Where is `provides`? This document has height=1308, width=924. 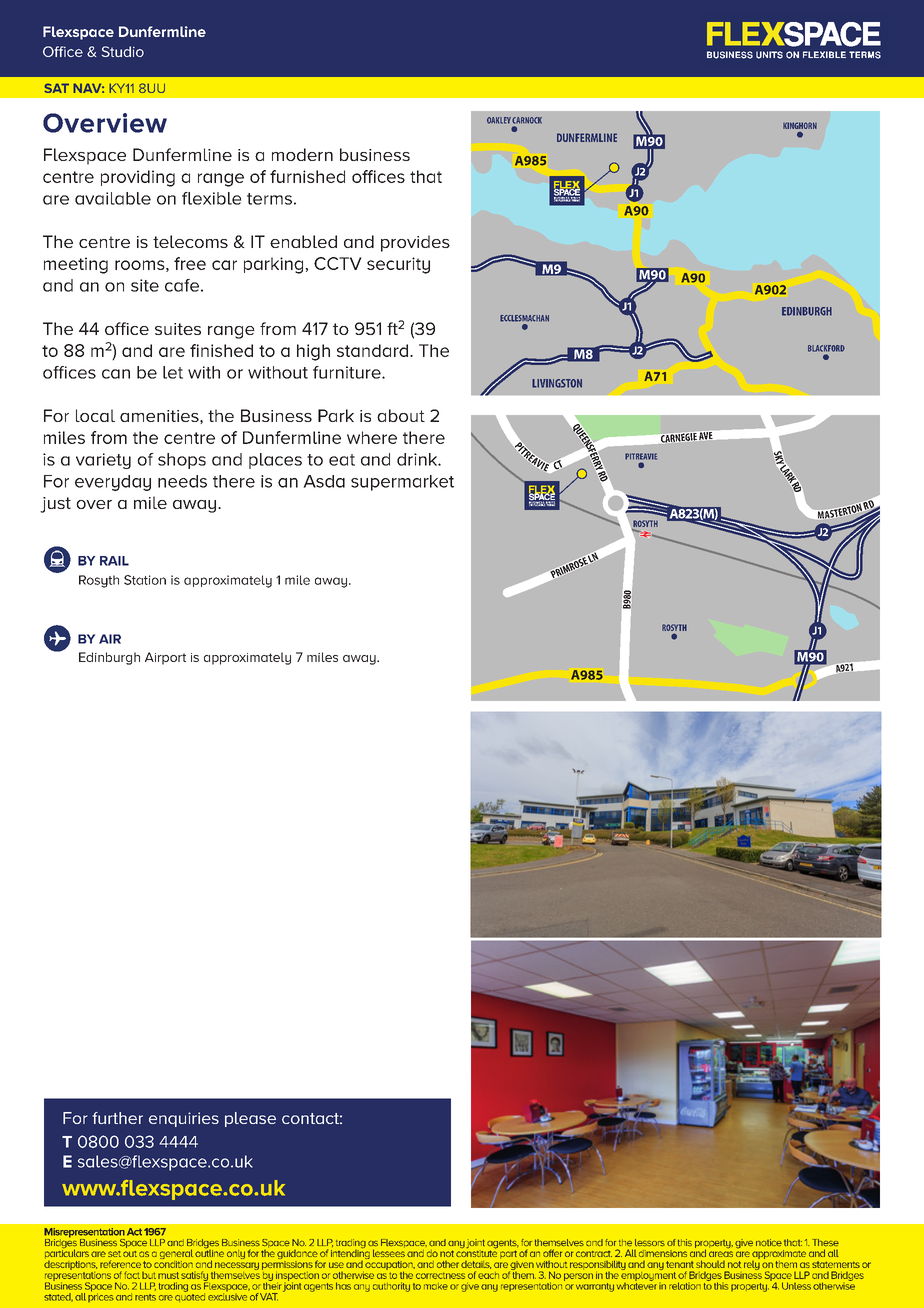 provides is located at coordinates (415, 243).
